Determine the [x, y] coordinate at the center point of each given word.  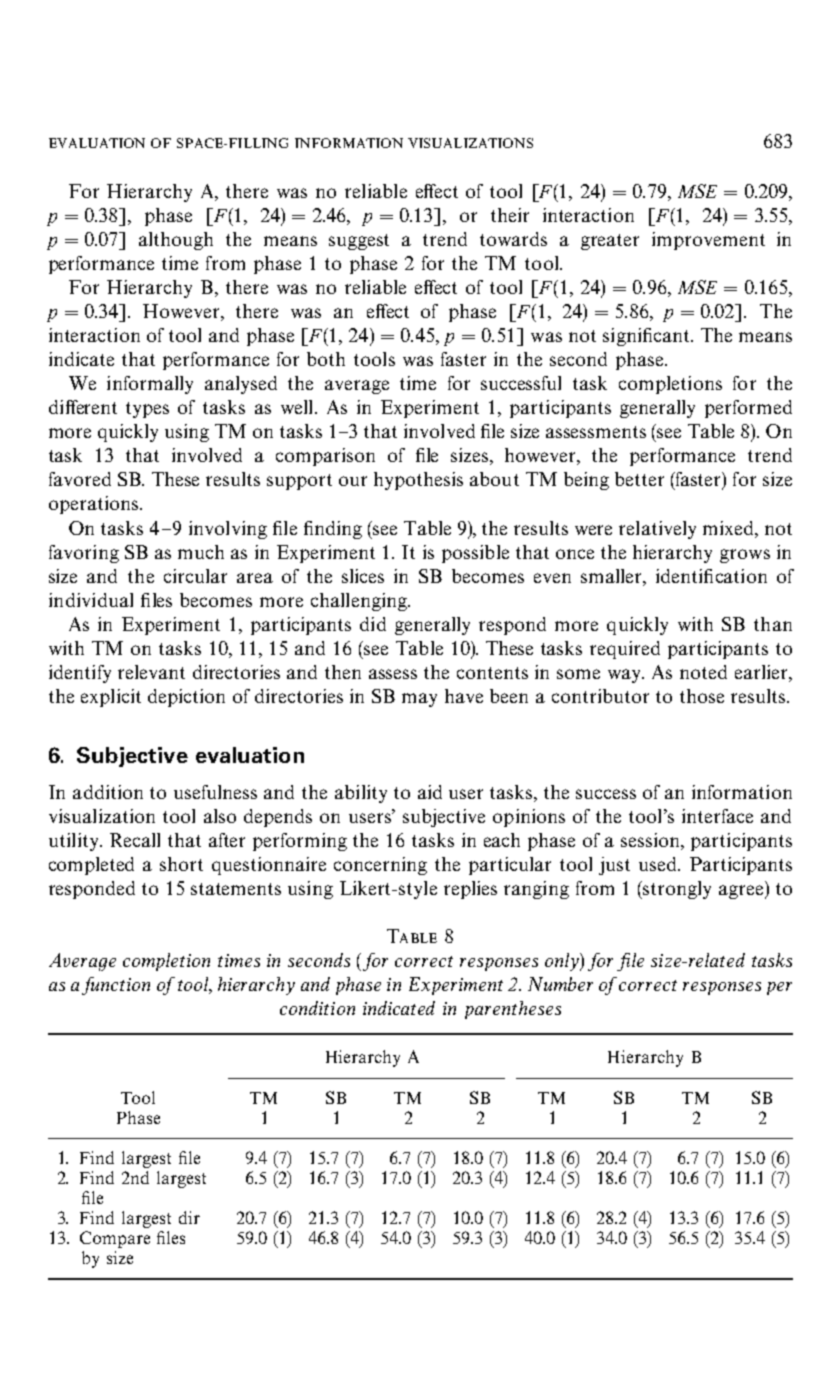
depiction [186, 698]
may [419, 700]
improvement [708, 241]
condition [317, 1008]
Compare [115, 1239]
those [702, 696]
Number [560, 984]
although [176, 241]
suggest [359, 242]
